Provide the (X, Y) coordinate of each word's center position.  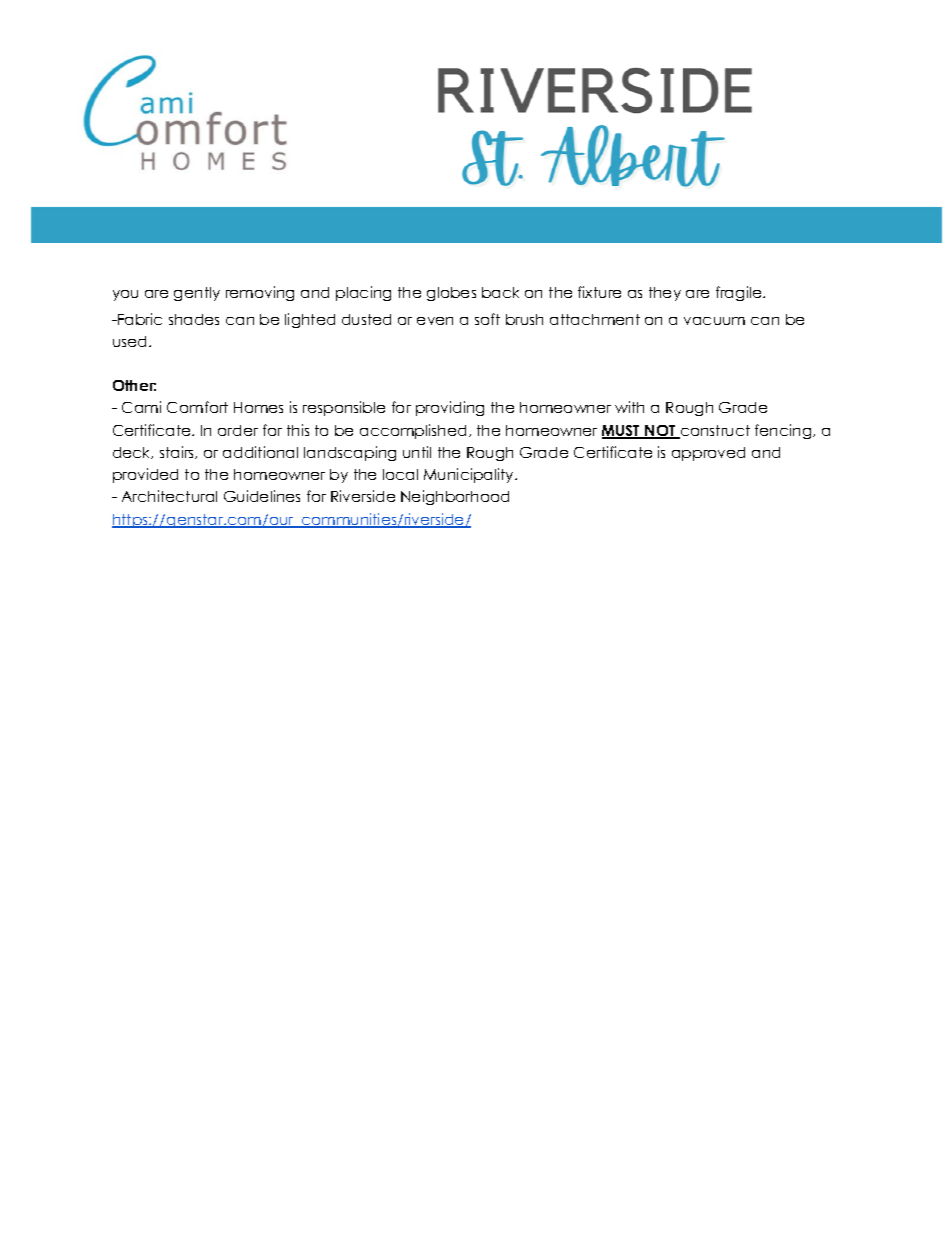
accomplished (413, 431)
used (129, 341)
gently (197, 294)
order (238, 430)
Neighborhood (455, 497)
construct (714, 432)
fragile (740, 293)
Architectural (169, 496)
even (435, 321)
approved (708, 454)
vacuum (714, 321)
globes (451, 294)
